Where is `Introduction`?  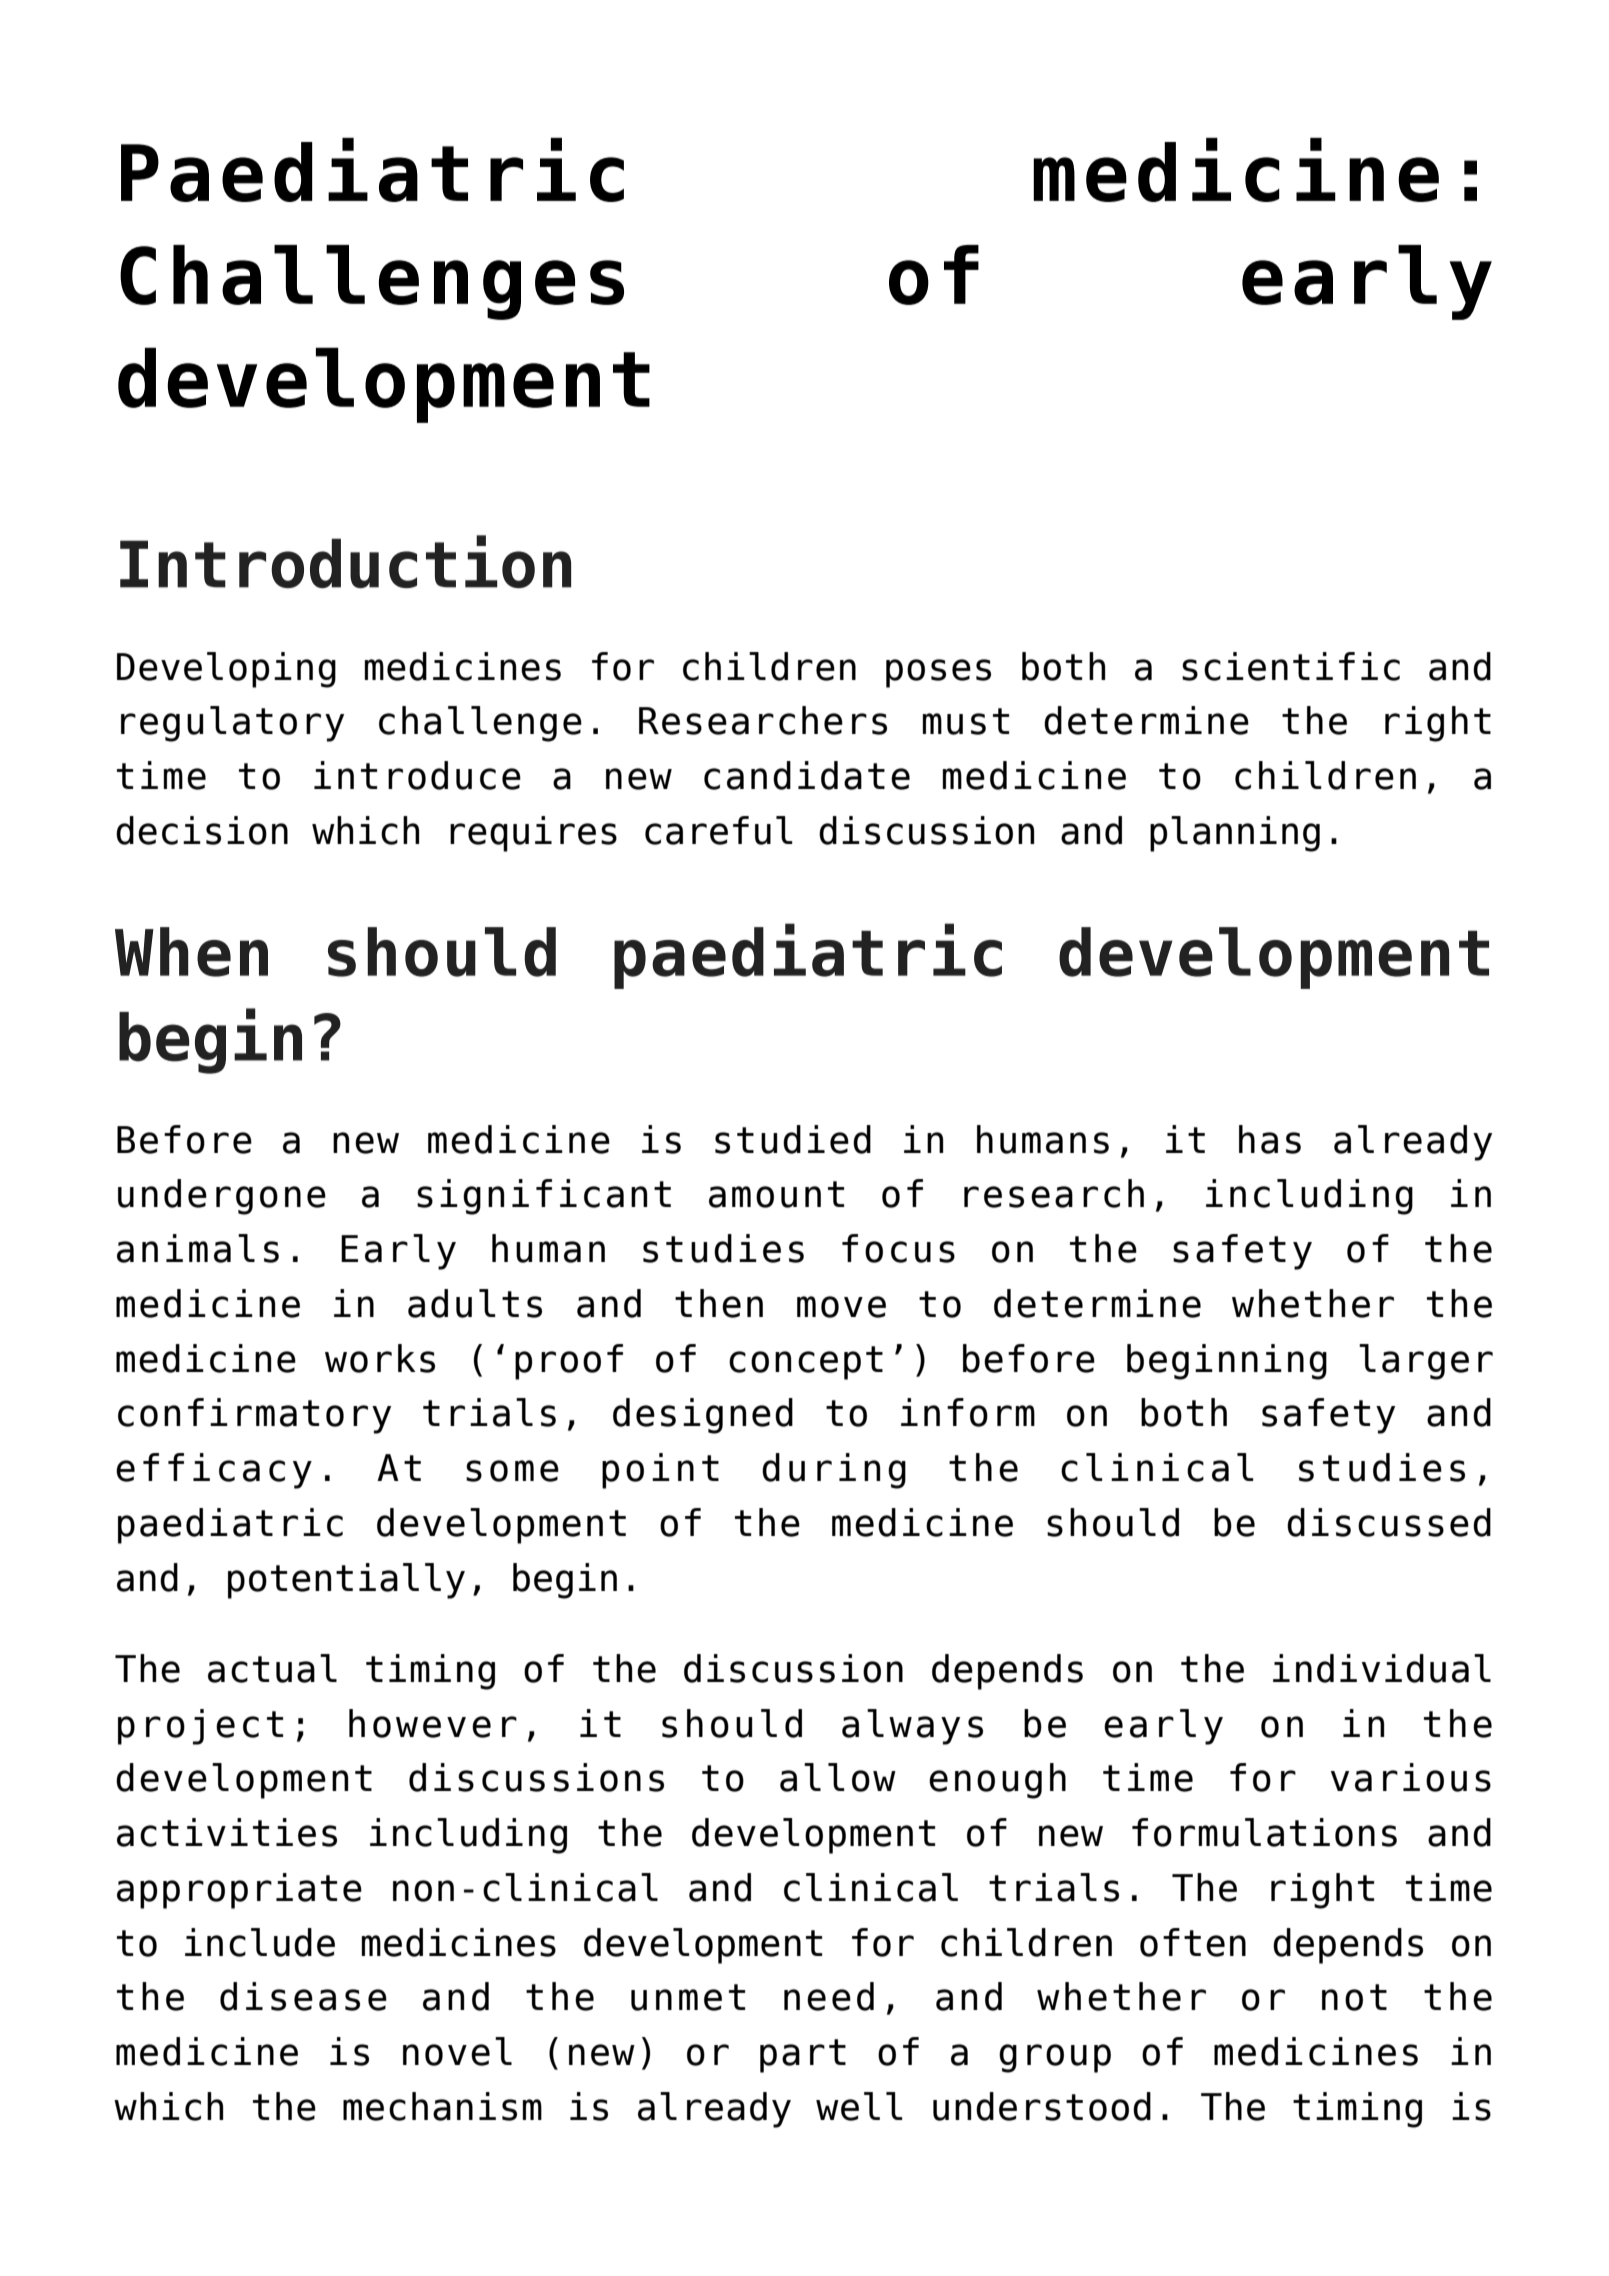
Introduction is located at coordinates (345, 561).
